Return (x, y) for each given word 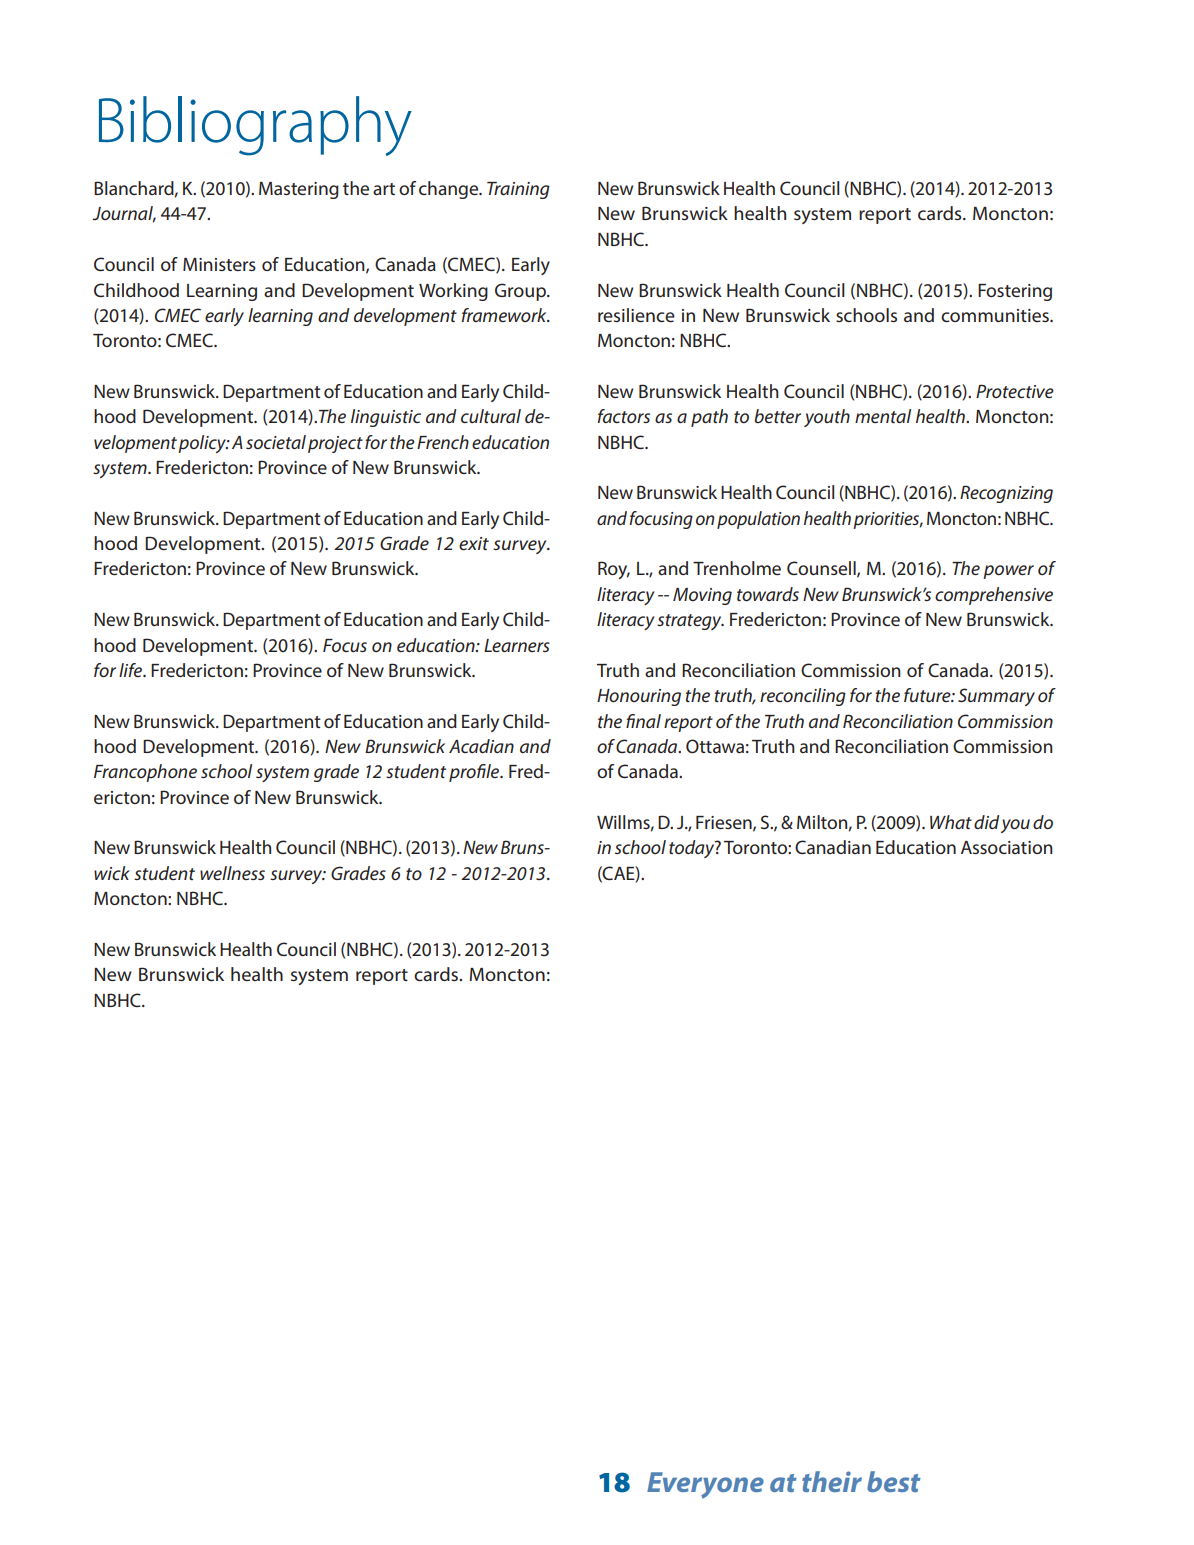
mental (883, 416)
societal (276, 442)
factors (623, 416)
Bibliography (255, 126)
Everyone (705, 1485)
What (951, 822)
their (832, 1481)
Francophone (145, 773)
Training (518, 190)
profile (475, 773)
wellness (232, 873)
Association (1007, 847)
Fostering (1015, 292)
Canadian (833, 847)
